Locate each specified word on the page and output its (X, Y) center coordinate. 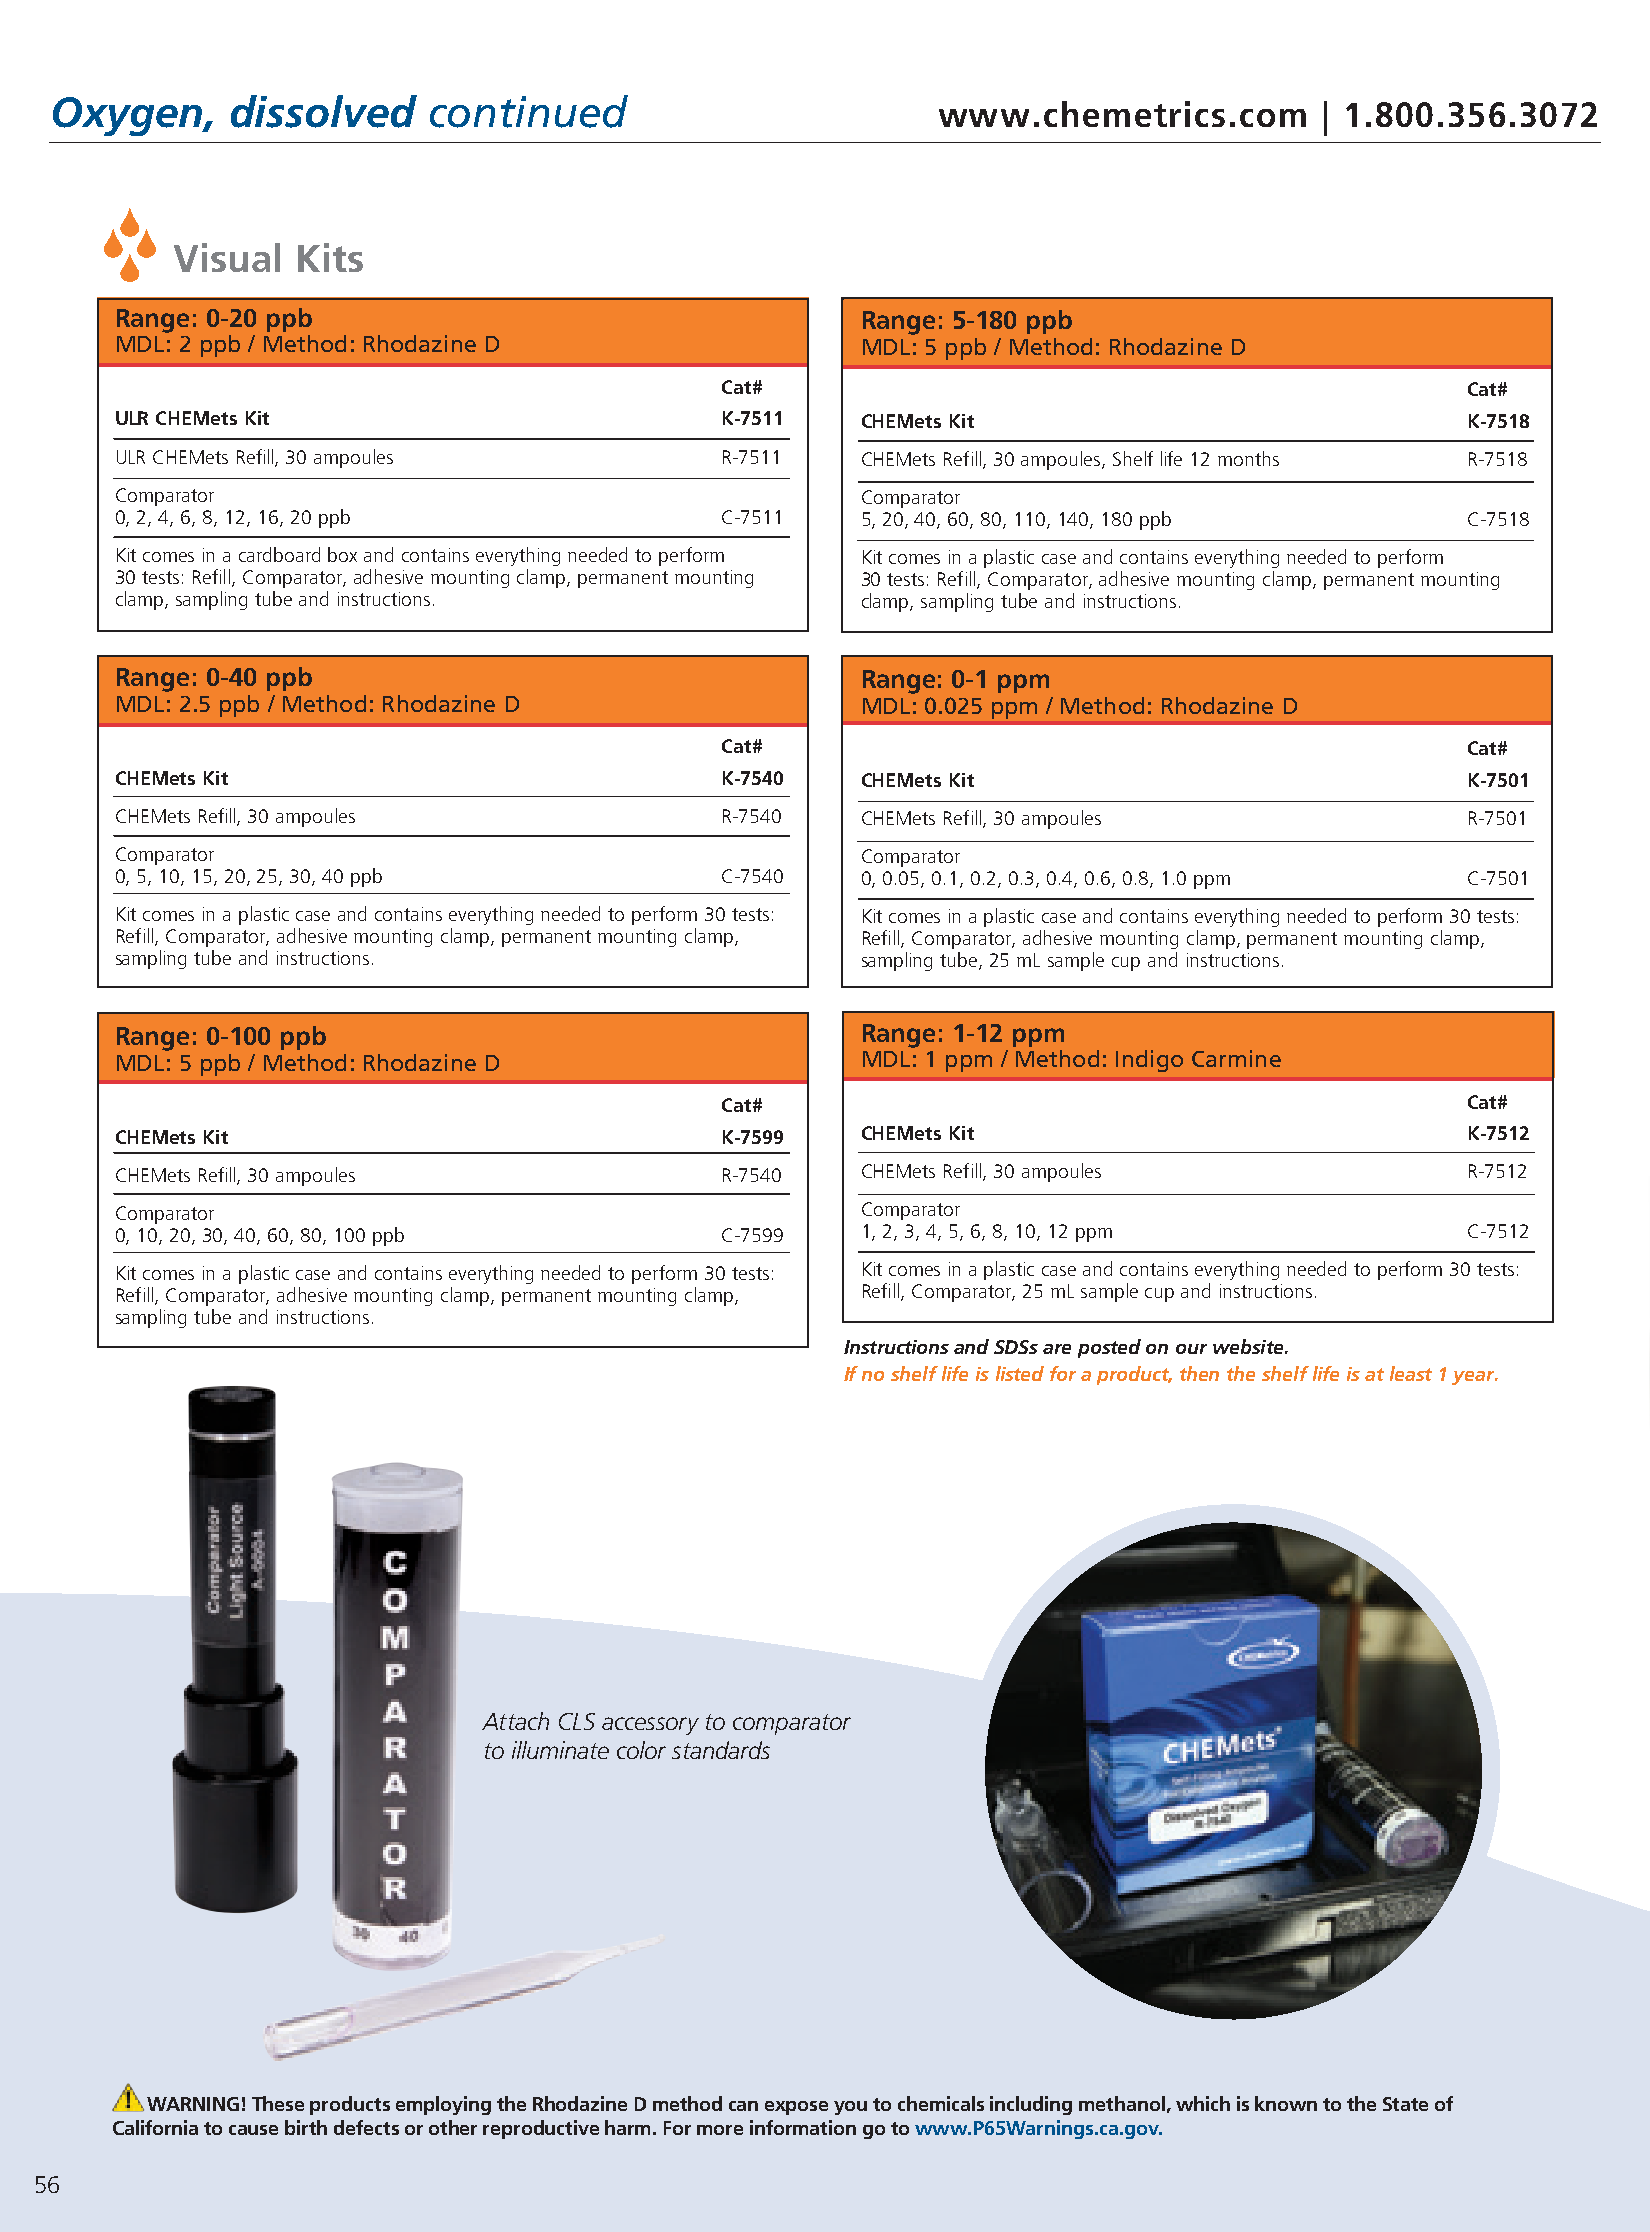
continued (529, 111)
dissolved (324, 111)
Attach (515, 1721)
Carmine (1236, 1058)
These (278, 2103)
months (1248, 458)
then (1199, 1373)
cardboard (279, 554)
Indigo (1149, 1061)
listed (1020, 1373)
